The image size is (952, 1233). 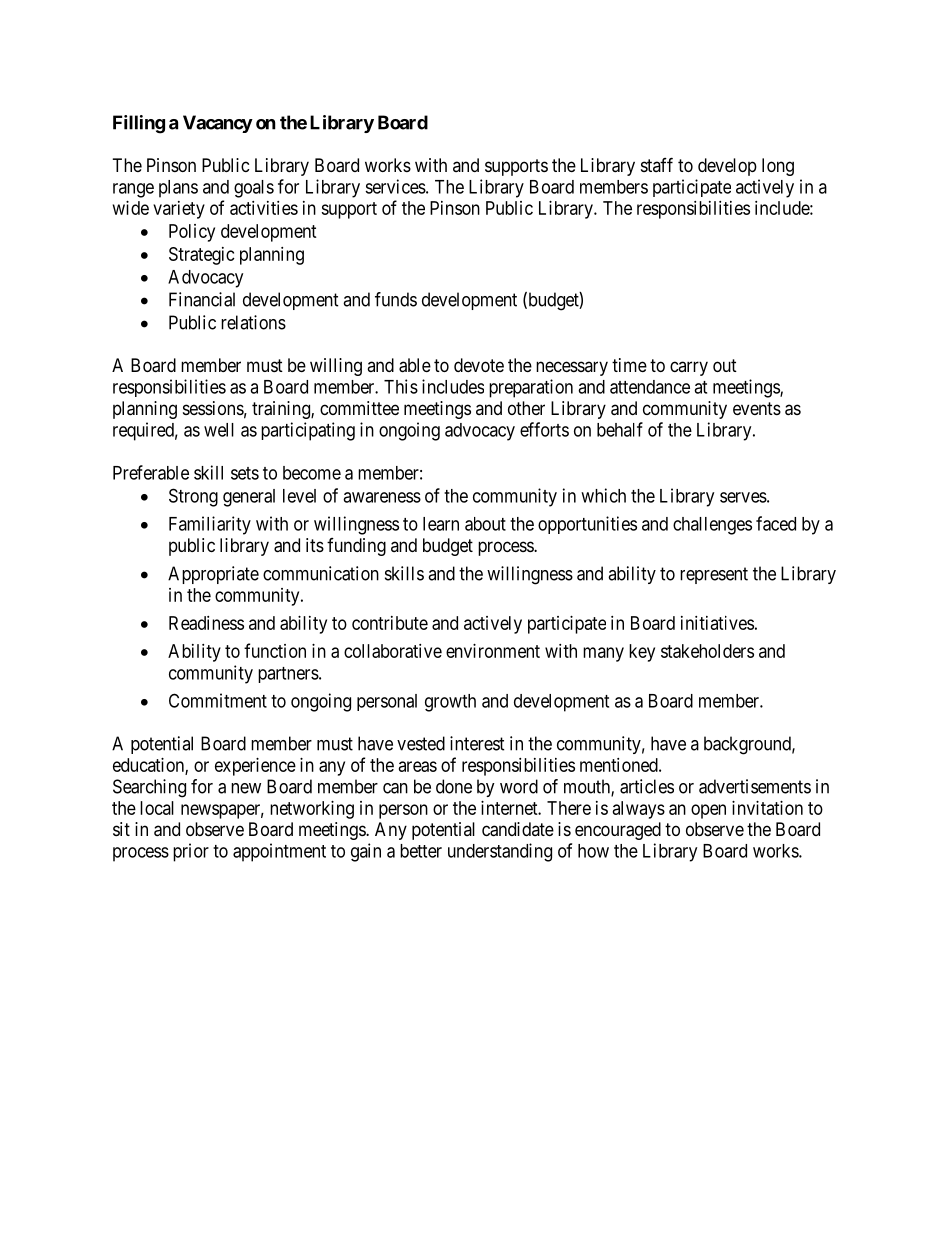 What do you see at coordinates (717, 623) in the screenshot?
I see `initiatives` at bounding box center [717, 623].
